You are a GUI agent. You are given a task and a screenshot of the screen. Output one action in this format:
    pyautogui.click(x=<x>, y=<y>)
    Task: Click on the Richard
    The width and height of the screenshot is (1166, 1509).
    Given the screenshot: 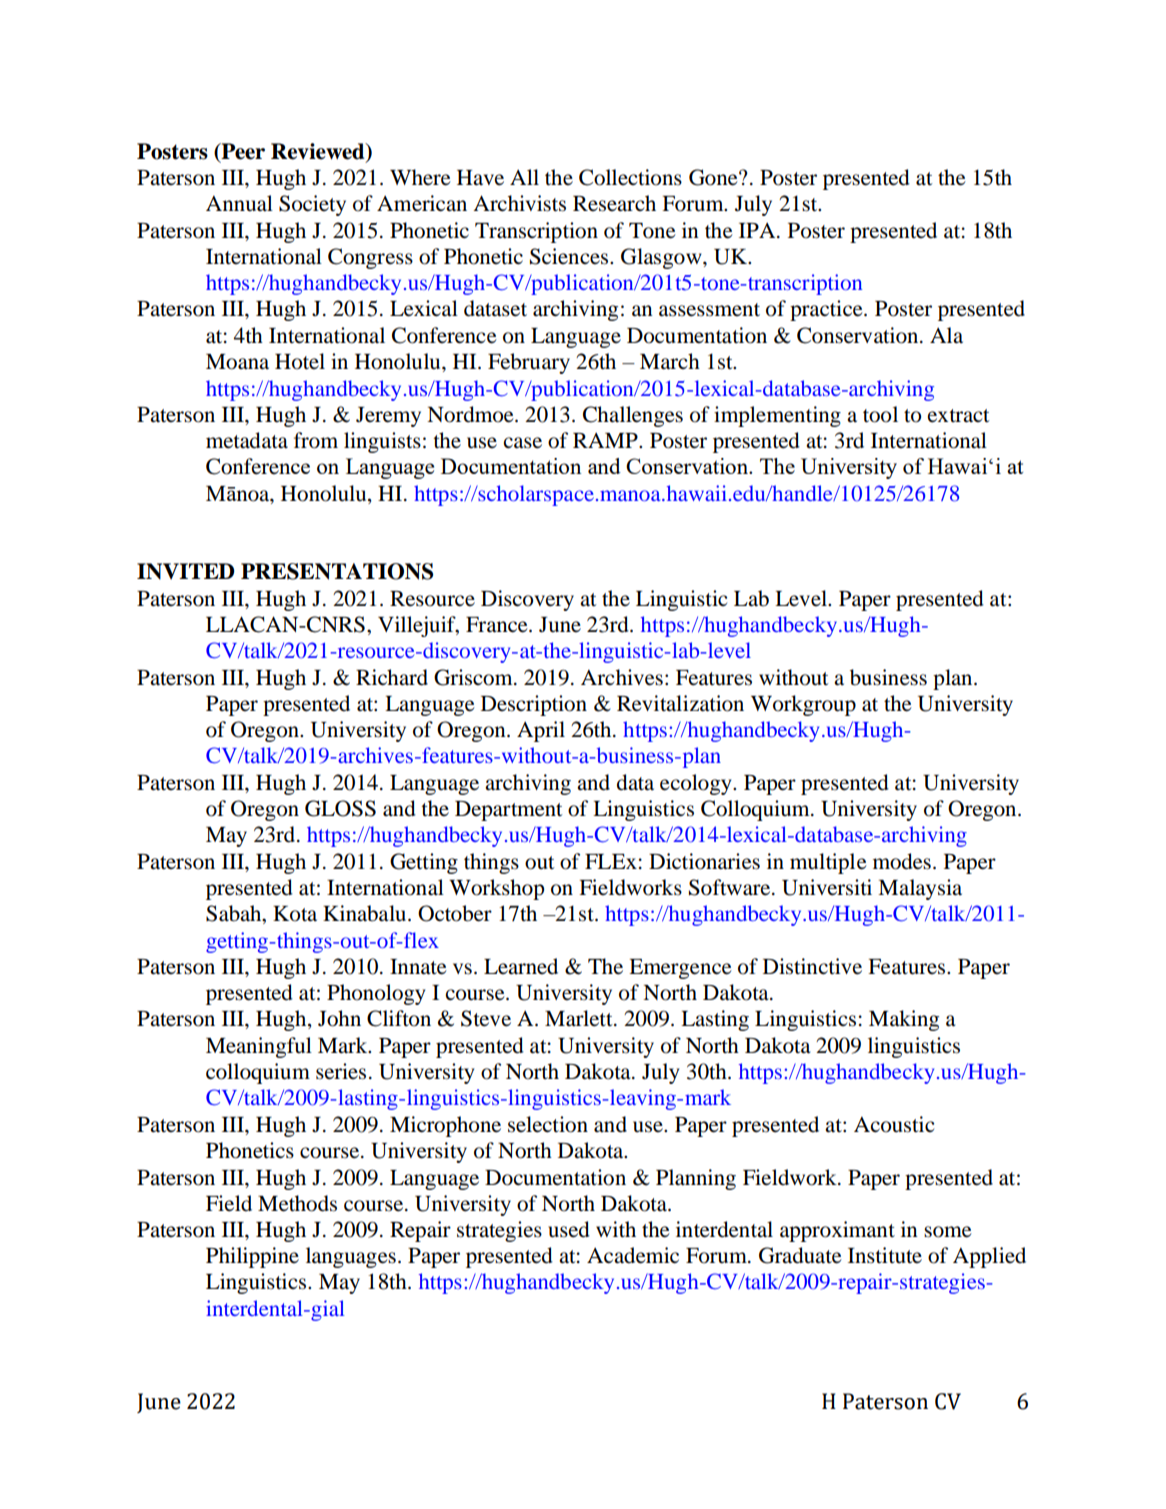 What is the action you would take?
    pyautogui.click(x=392, y=677)
